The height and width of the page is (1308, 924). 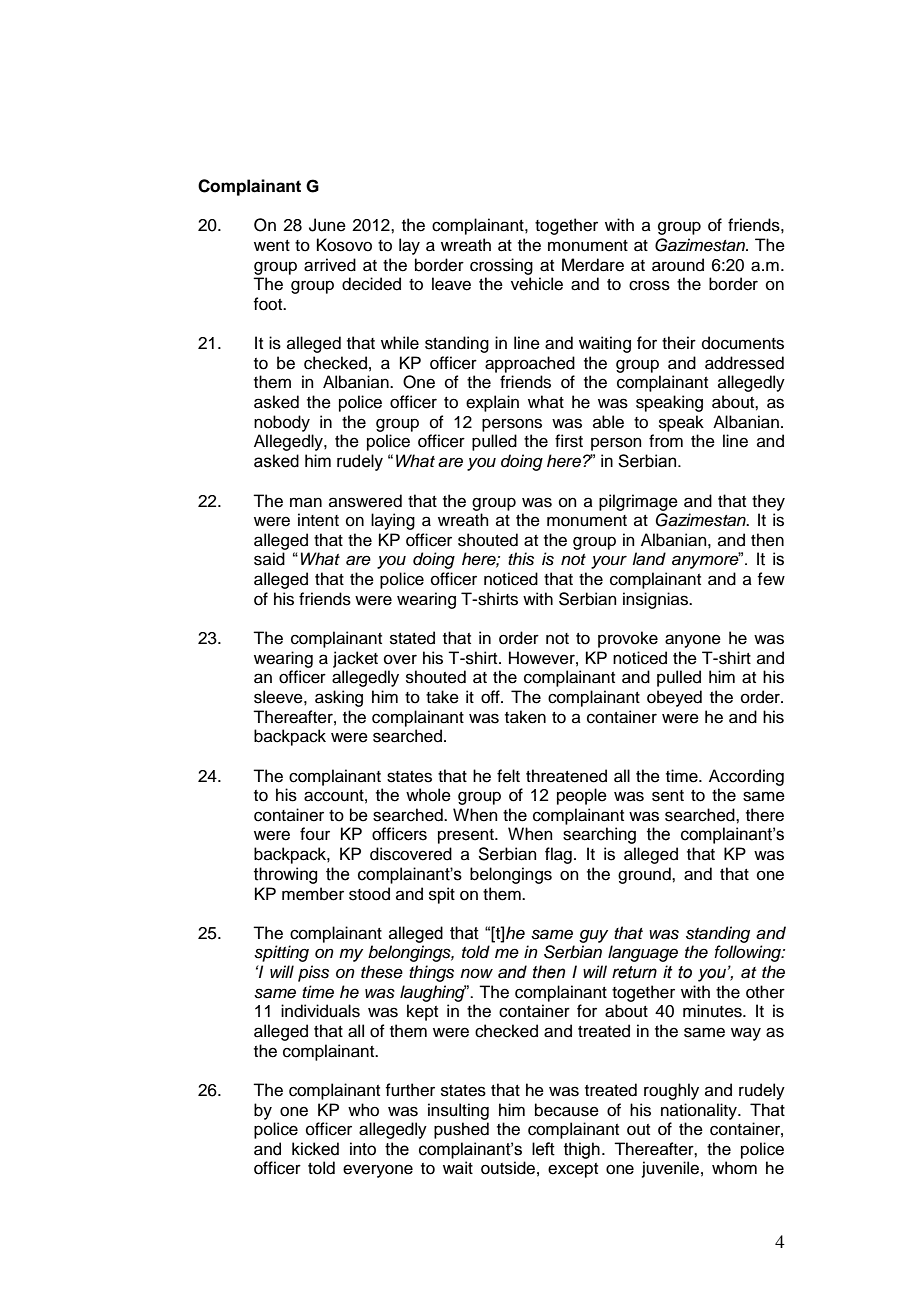 What do you see at coordinates (569, 441) in the page?
I see `first` at bounding box center [569, 441].
